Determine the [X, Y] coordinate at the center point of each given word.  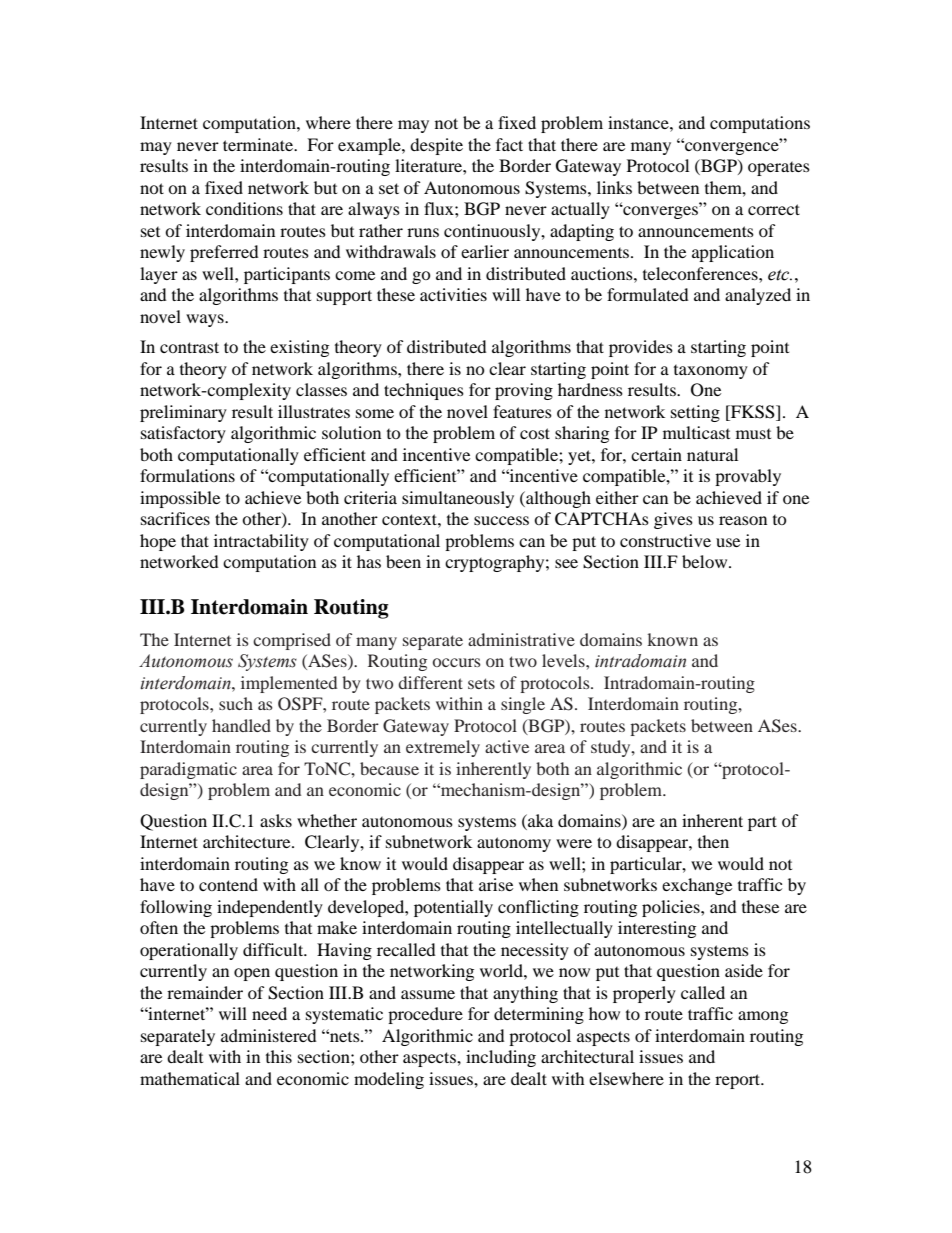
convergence [732, 147]
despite [436, 146]
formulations [187, 475]
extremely [443, 748]
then [713, 841]
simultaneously [458, 499]
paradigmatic [188, 770]
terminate [259, 144]
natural [712, 454]
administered [269, 1035]
